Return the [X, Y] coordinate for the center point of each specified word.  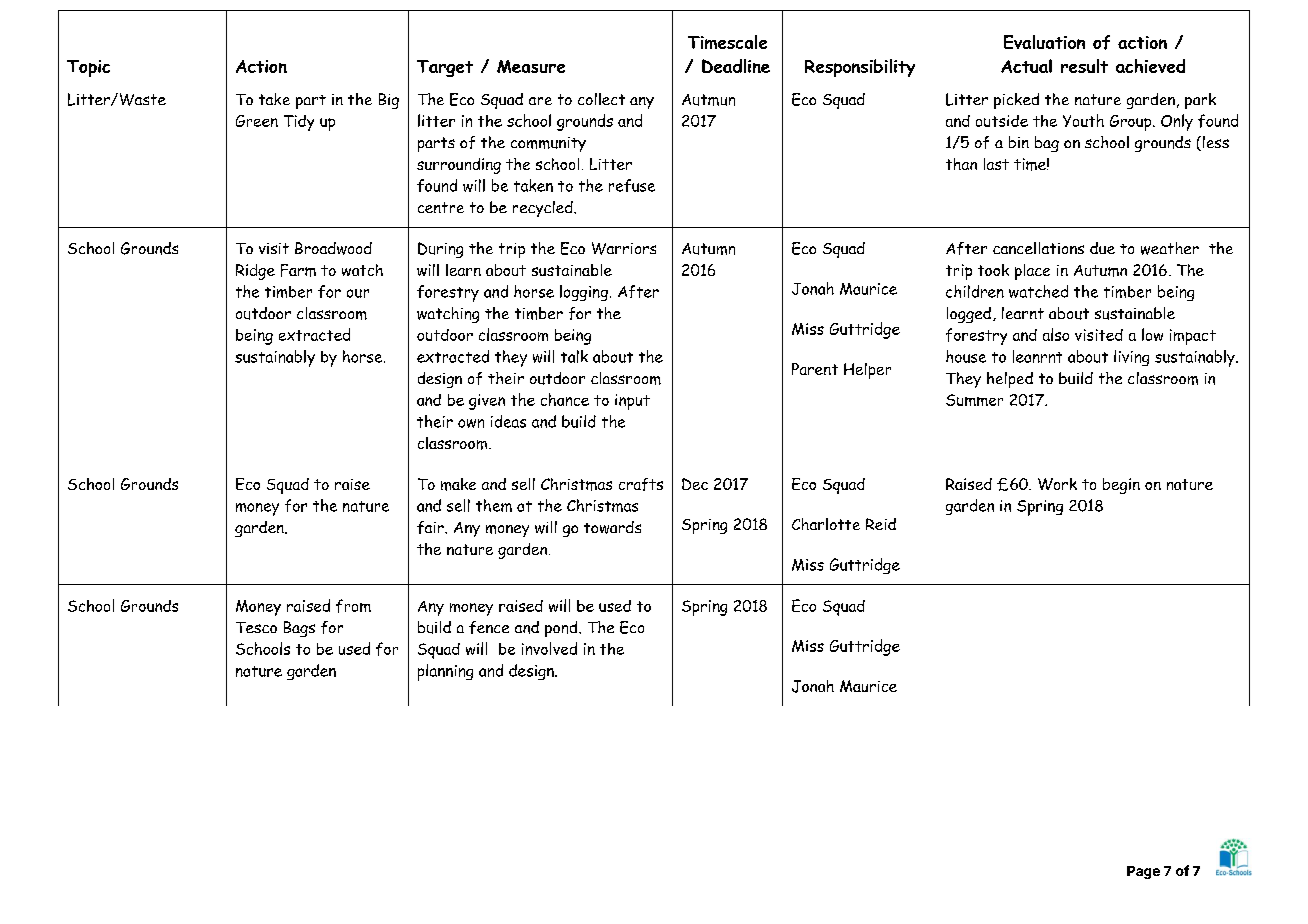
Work [1057, 484]
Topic [88, 68]
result [1084, 66]
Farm [298, 270]
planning [445, 672]
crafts [641, 484]
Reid [881, 524]
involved [549, 648]
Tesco [256, 627]
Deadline [736, 66]
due [1102, 248]
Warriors [624, 248]
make [458, 484]
